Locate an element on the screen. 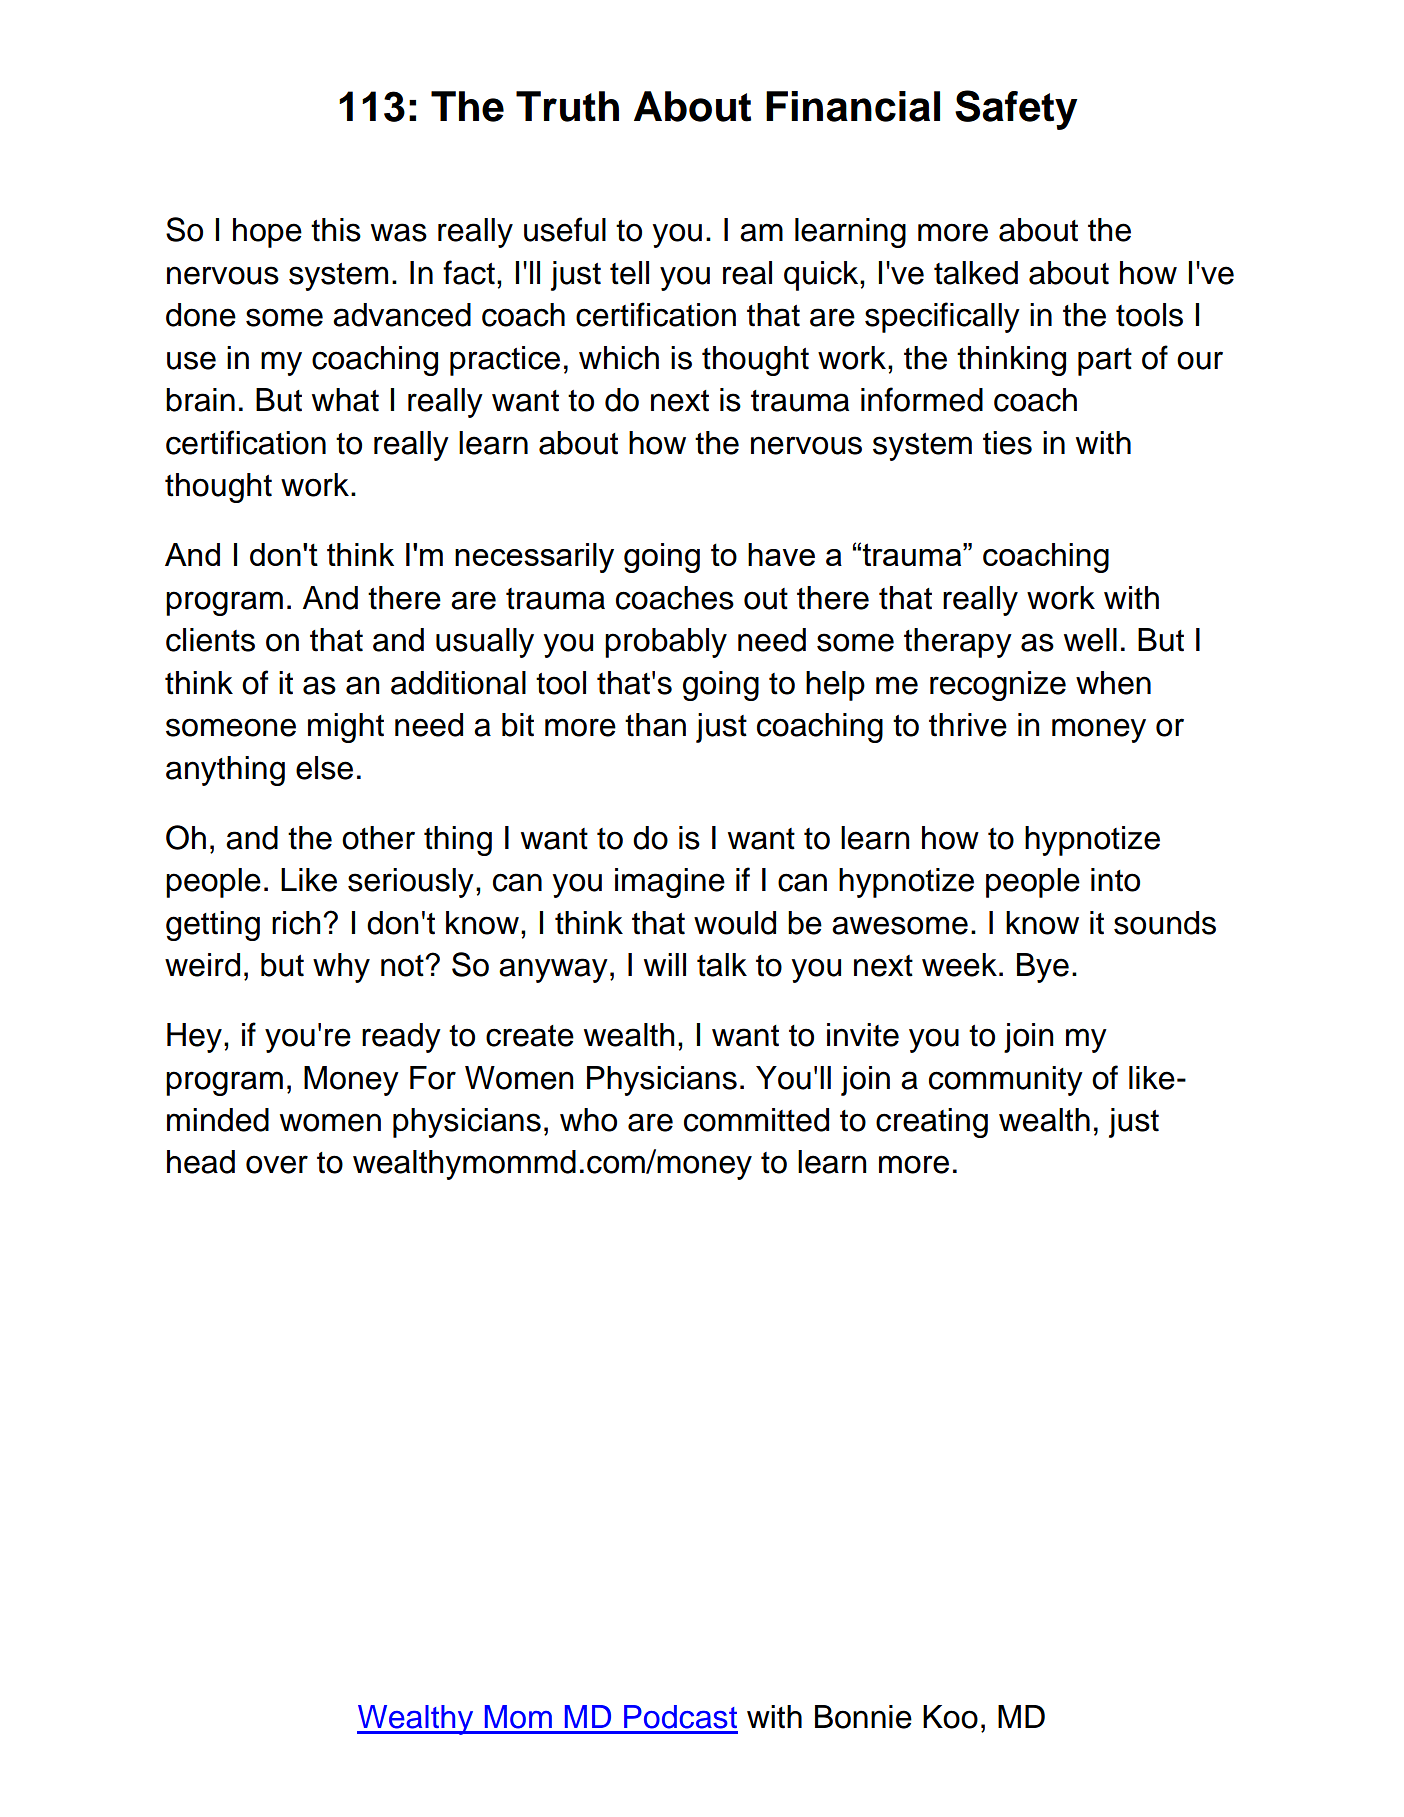  would is located at coordinates (735, 923).
